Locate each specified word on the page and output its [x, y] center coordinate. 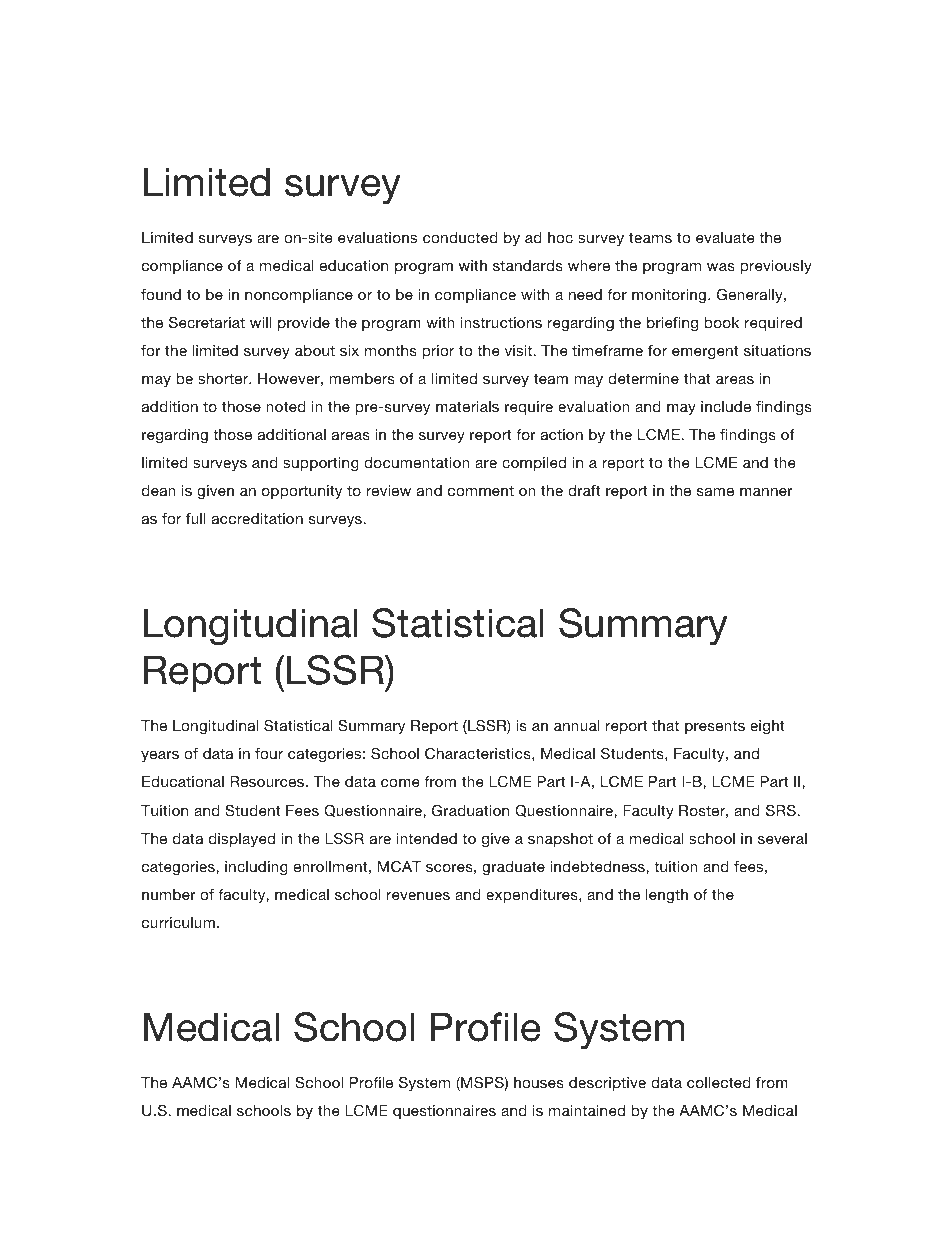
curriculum [178, 922]
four [269, 753]
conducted [460, 237]
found [161, 294]
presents [715, 727]
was [721, 267]
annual [577, 725]
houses [539, 1082]
